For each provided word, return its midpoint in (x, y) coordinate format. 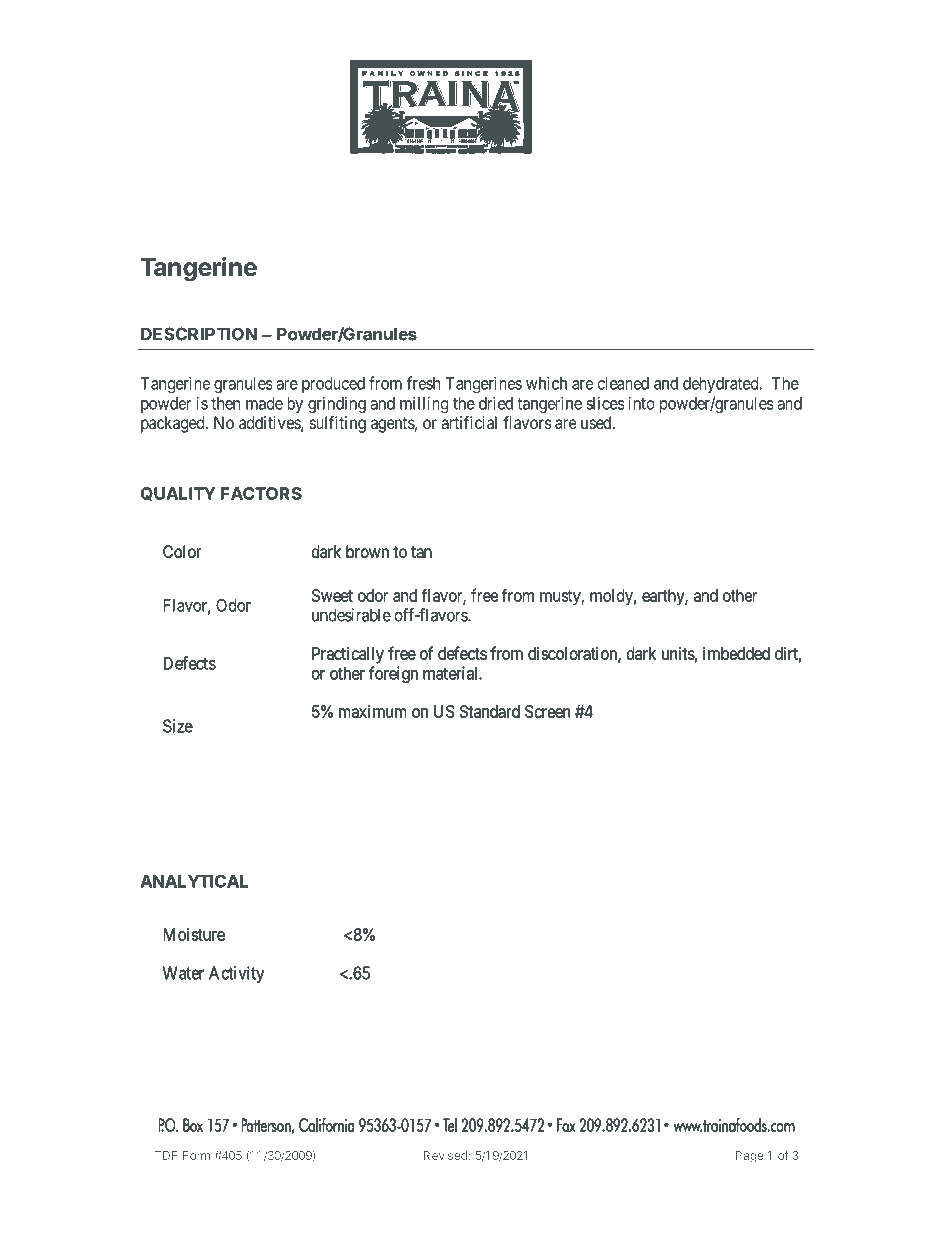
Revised (446, 1155)
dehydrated (722, 385)
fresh (423, 383)
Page (749, 1157)
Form (196, 1155)
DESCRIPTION (199, 334)
